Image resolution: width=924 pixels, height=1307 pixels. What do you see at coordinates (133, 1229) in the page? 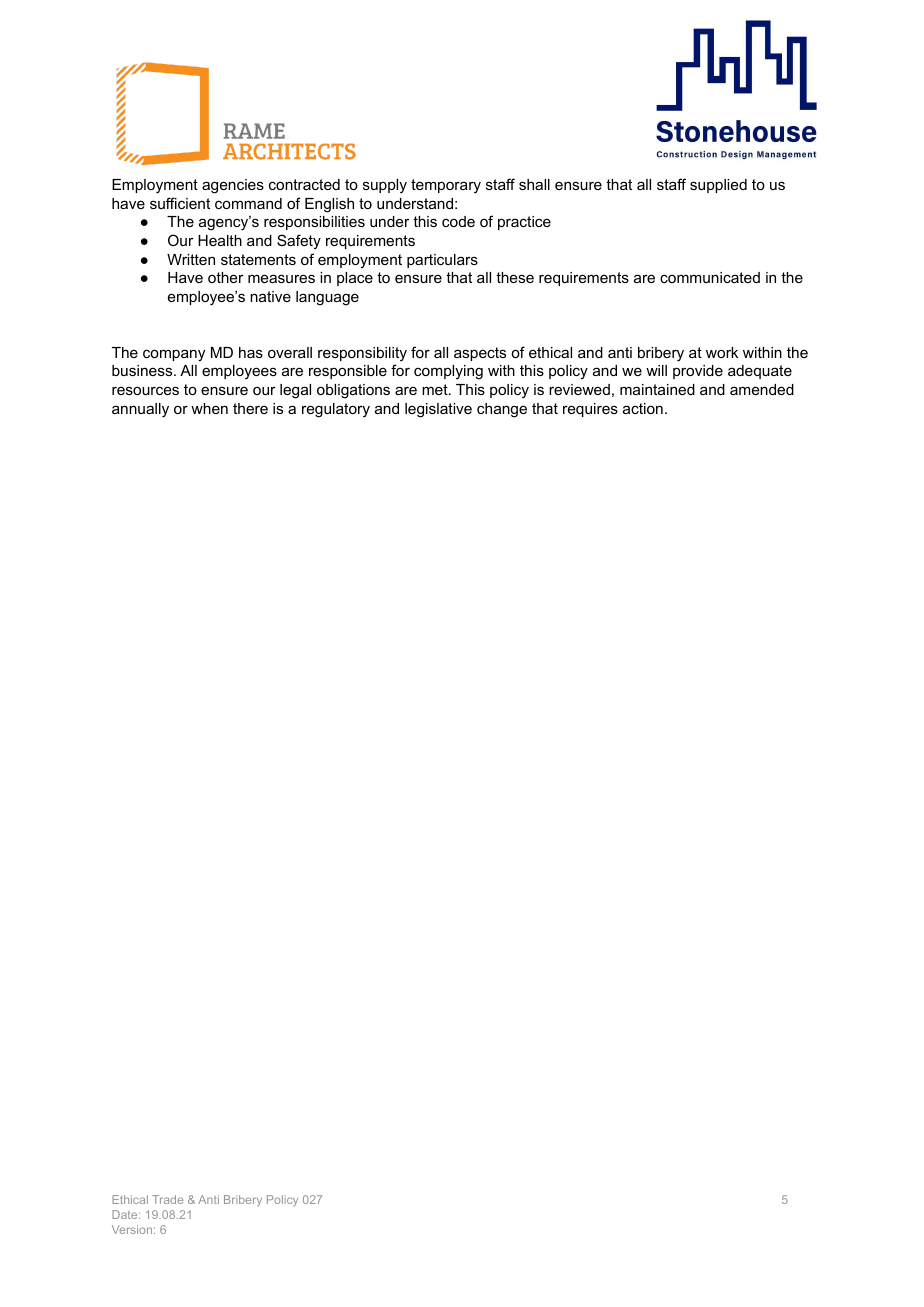
I see `Version` at bounding box center [133, 1229].
